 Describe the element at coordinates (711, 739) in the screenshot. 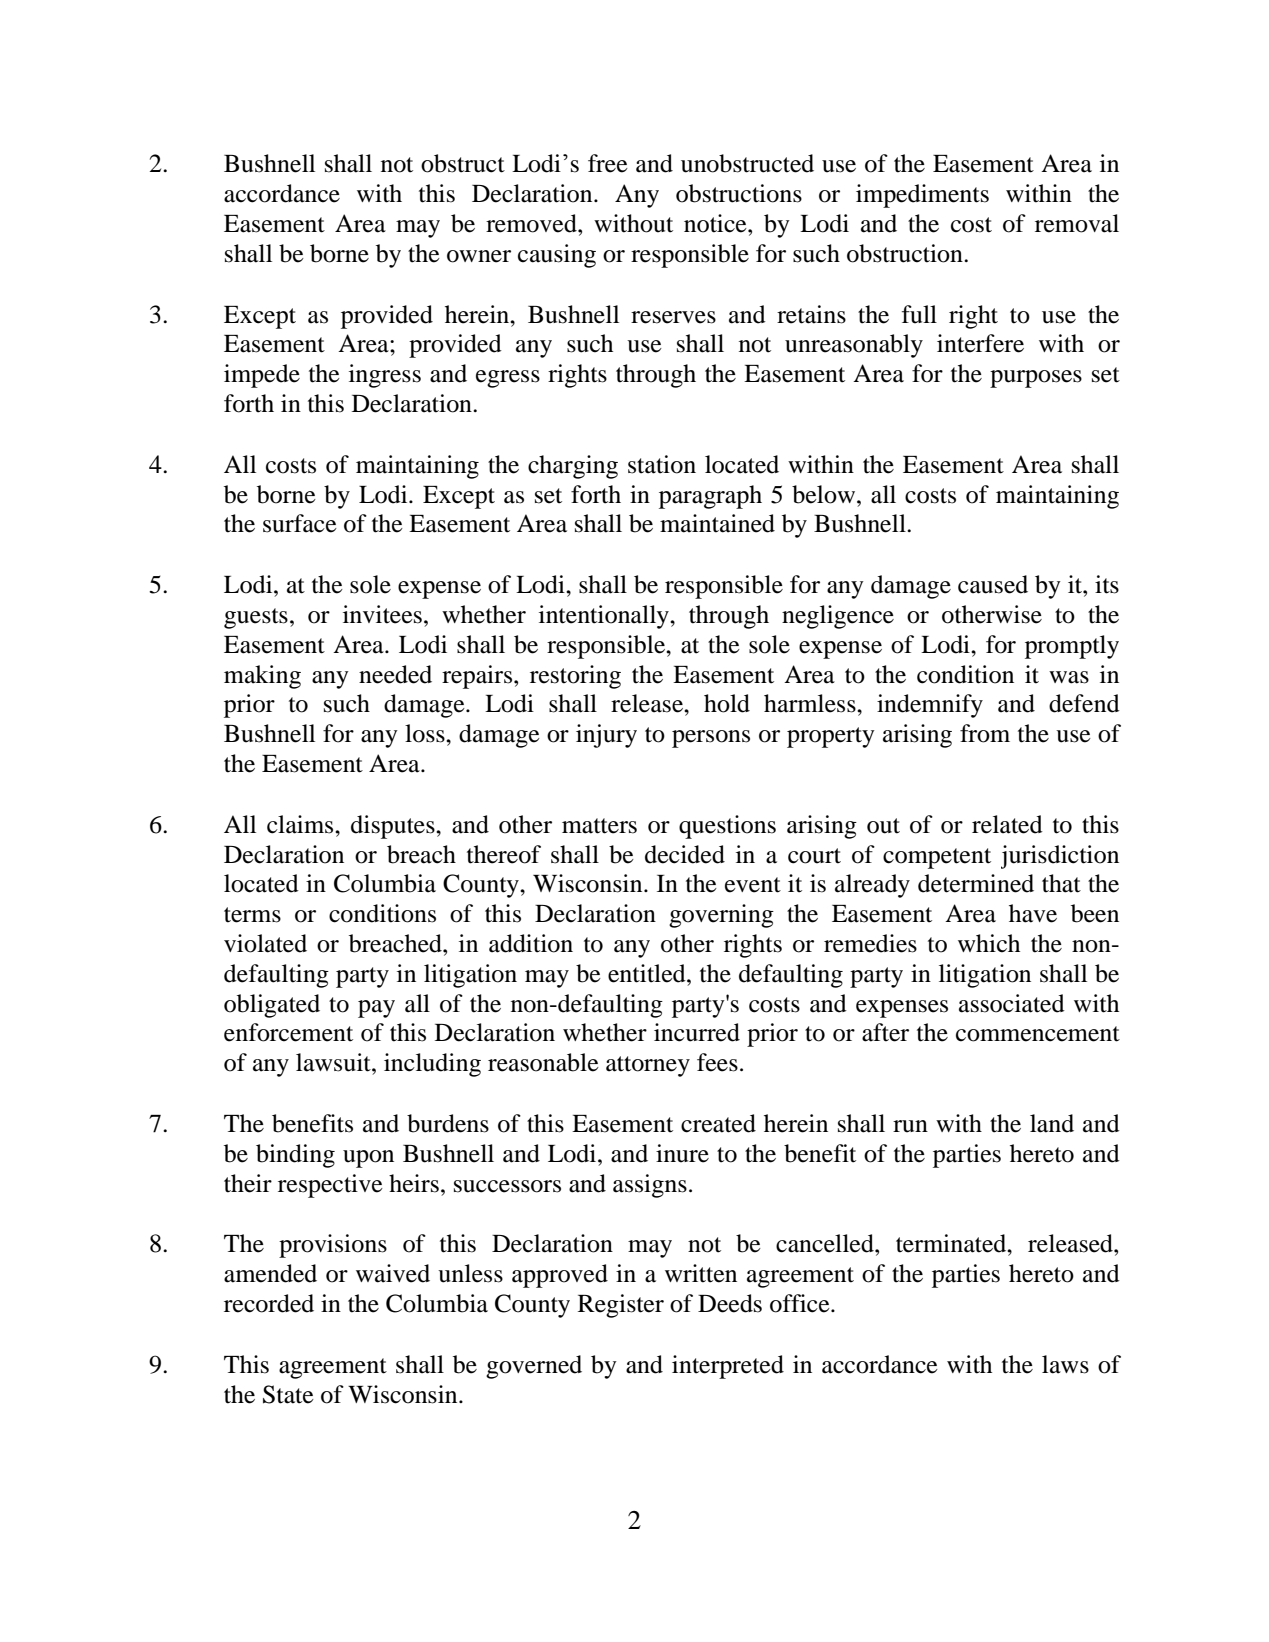

I see `persons` at that location.
